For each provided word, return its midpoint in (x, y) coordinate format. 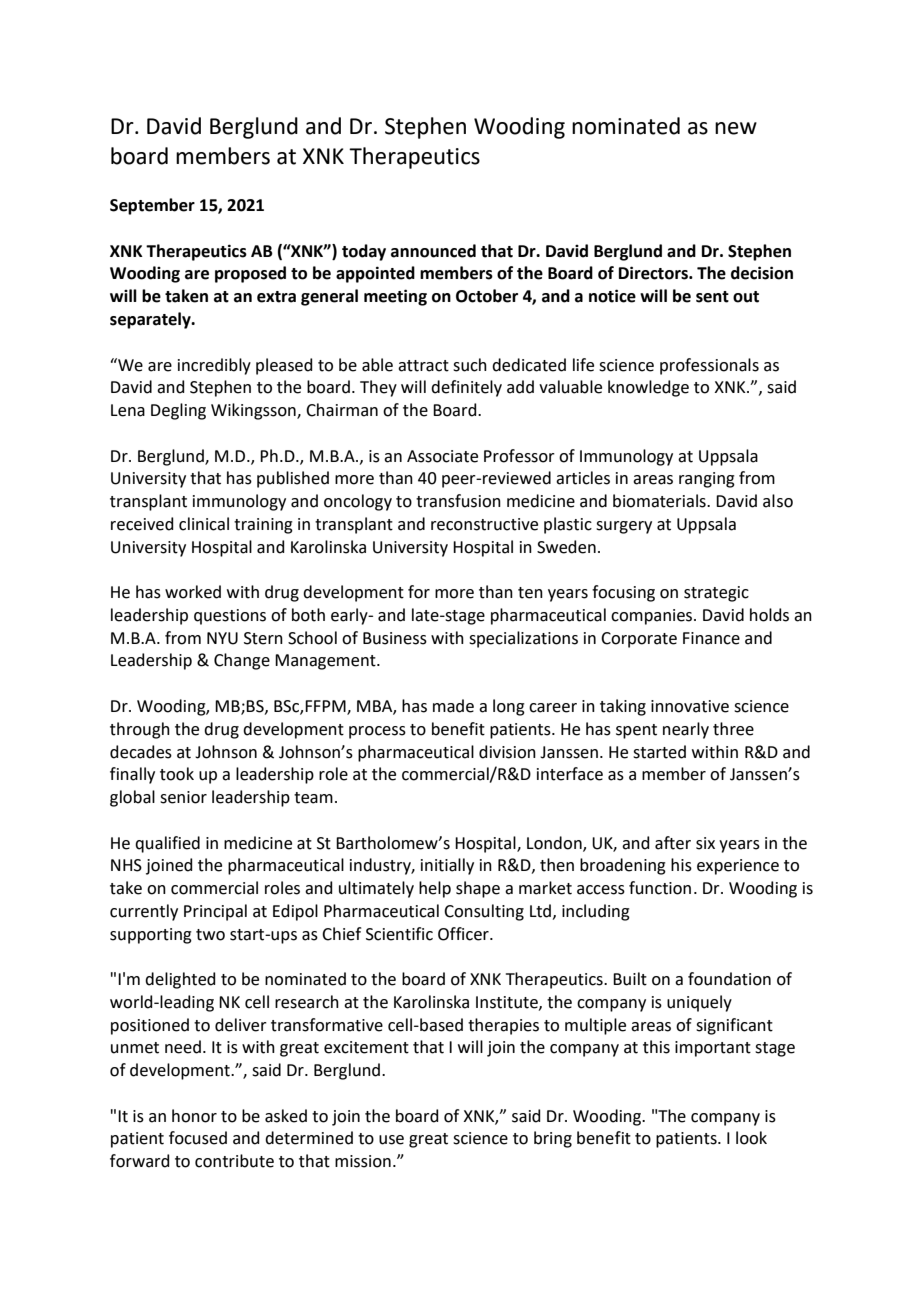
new (736, 128)
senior (183, 797)
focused (198, 1138)
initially (447, 866)
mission (363, 1161)
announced (433, 251)
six (705, 843)
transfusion (458, 501)
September (152, 206)
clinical (204, 524)
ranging (707, 480)
